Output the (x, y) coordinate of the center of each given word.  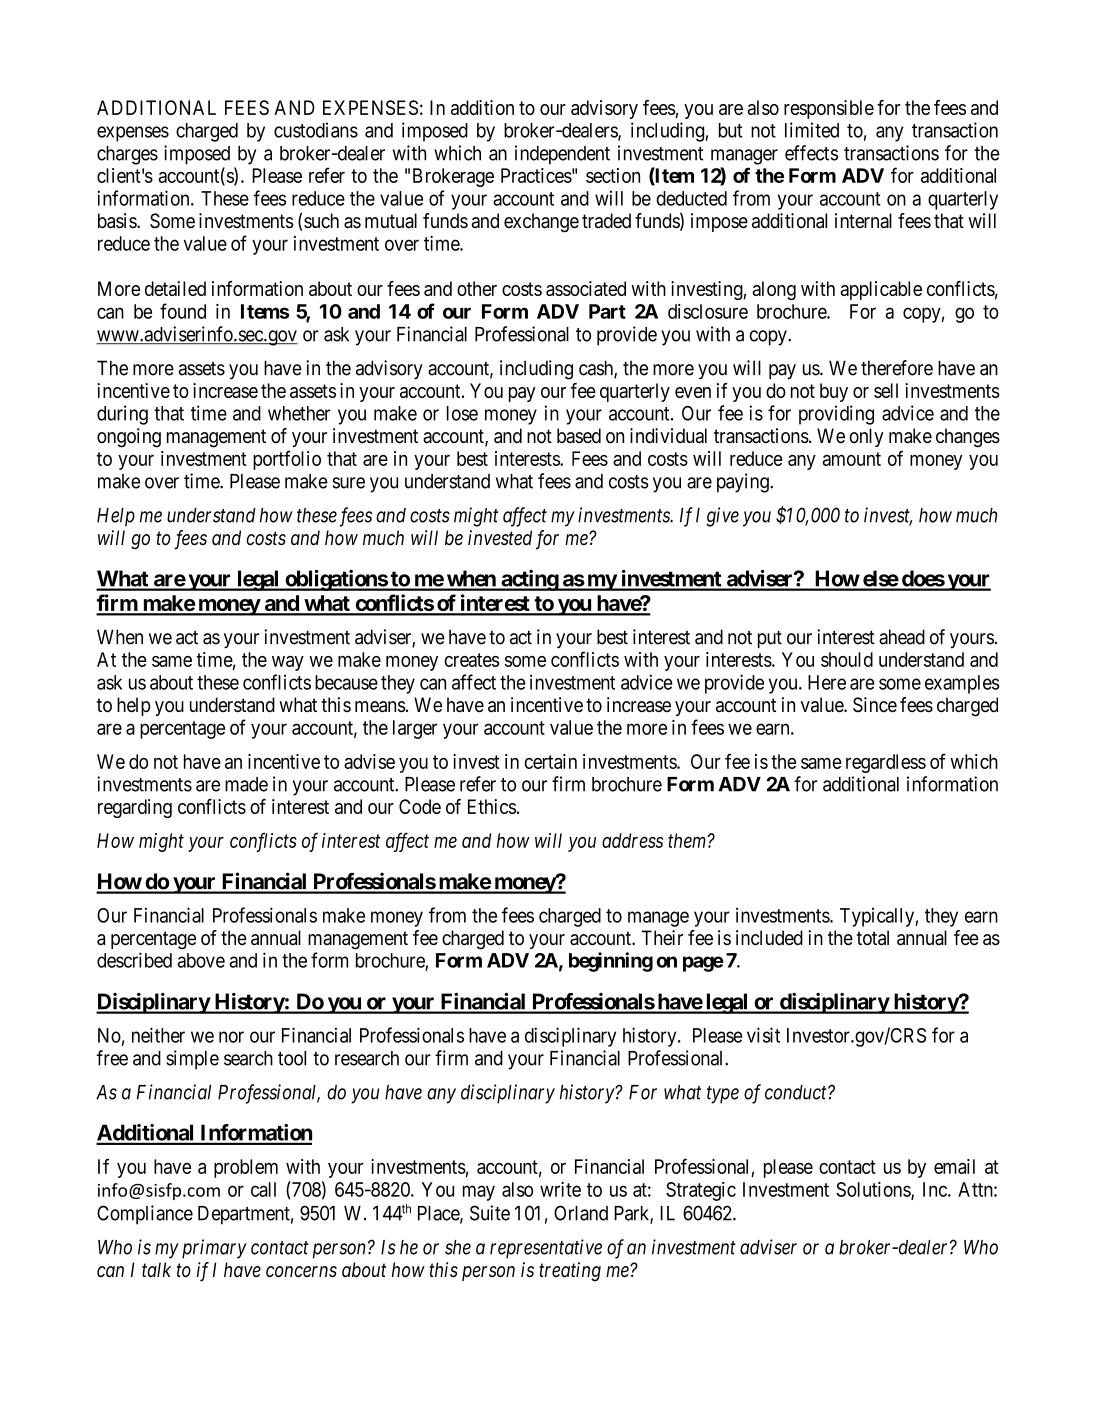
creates (472, 660)
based (579, 436)
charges (127, 155)
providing (836, 415)
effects (811, 153)
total (873, 938)
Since (875, 705)
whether (299, 413)
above (201, 960)
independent (562, 155)
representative (546, 1249)
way (288, 663)
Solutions (874, 1190)
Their (662, 937)
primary (214, 1249)
